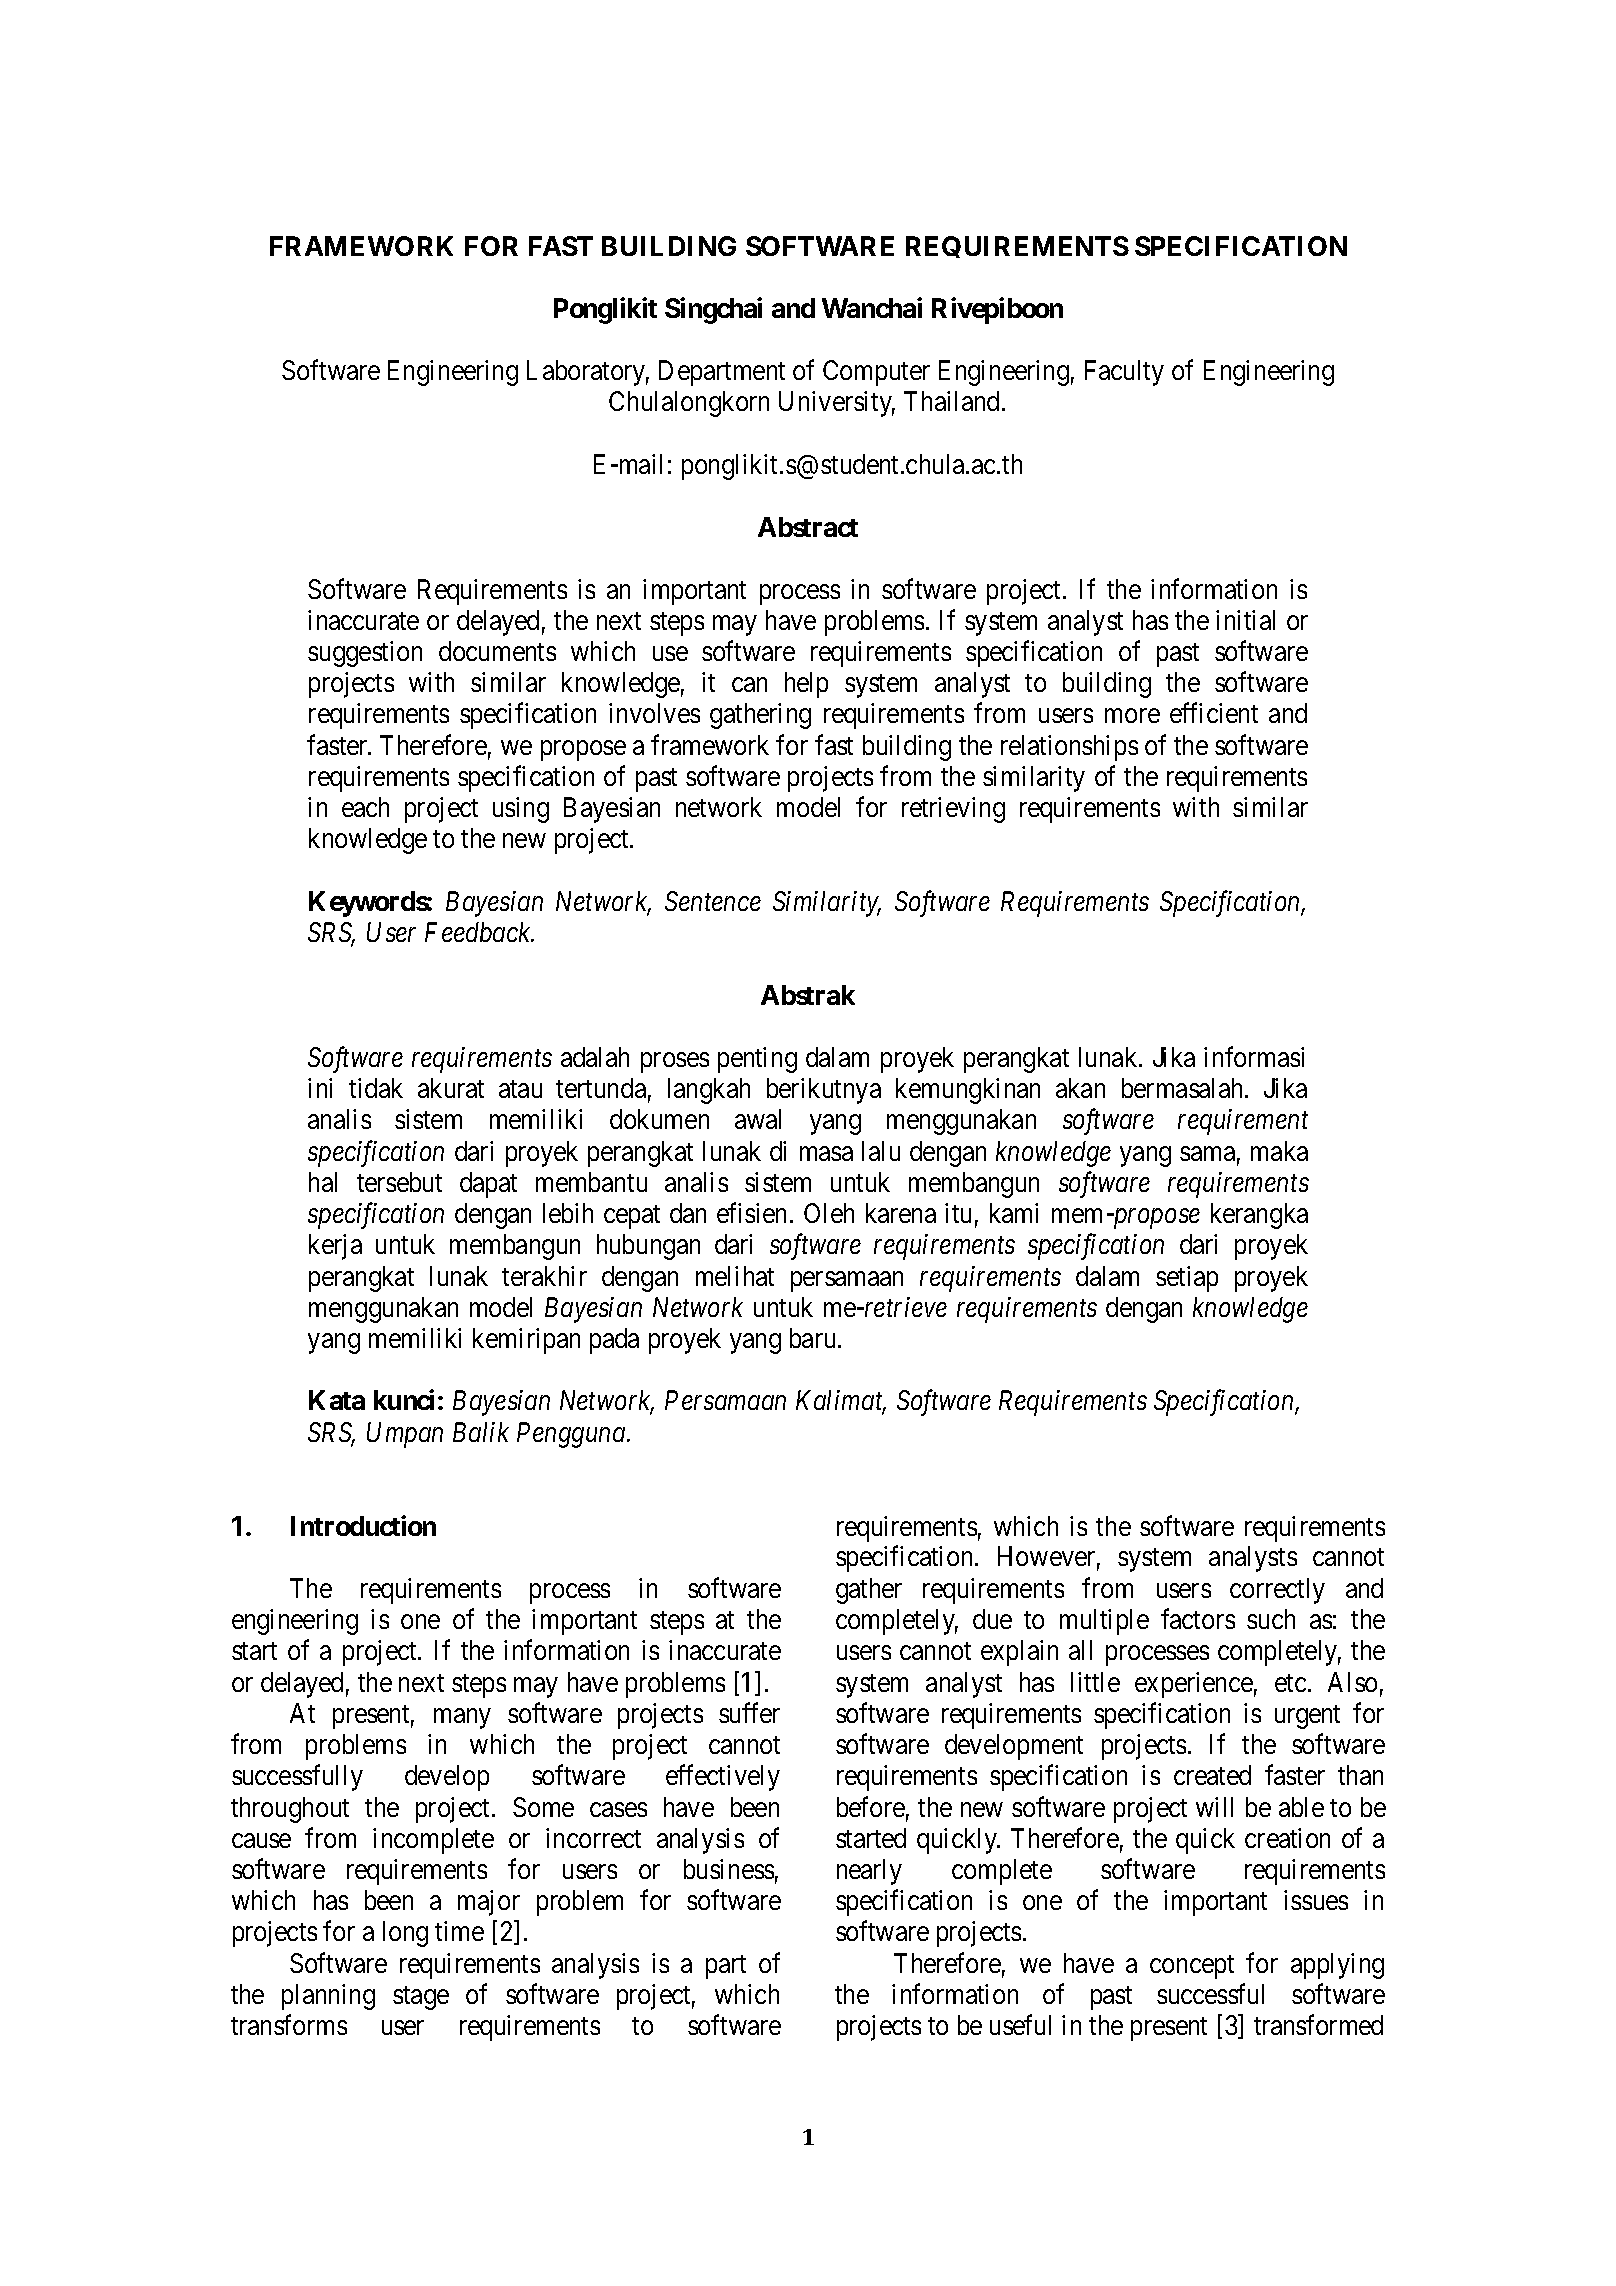 The height and width of the screenshot is (2286, 1616). What do you see at coordinates (421, 1998) in the screenshot?
I see `stage` at bounding box center [421, 1998].
